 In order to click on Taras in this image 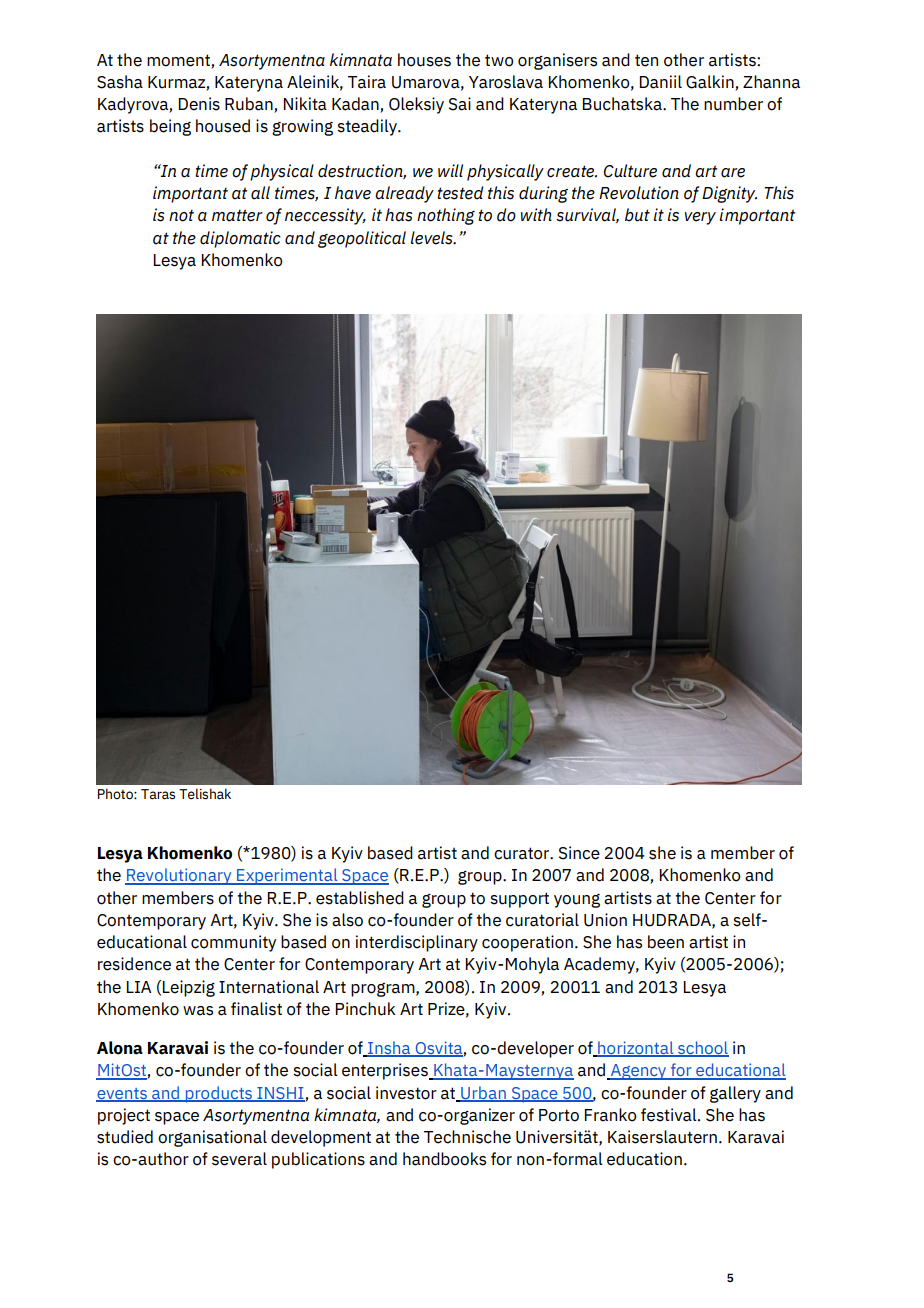, I will do `click(158, 794)`.
